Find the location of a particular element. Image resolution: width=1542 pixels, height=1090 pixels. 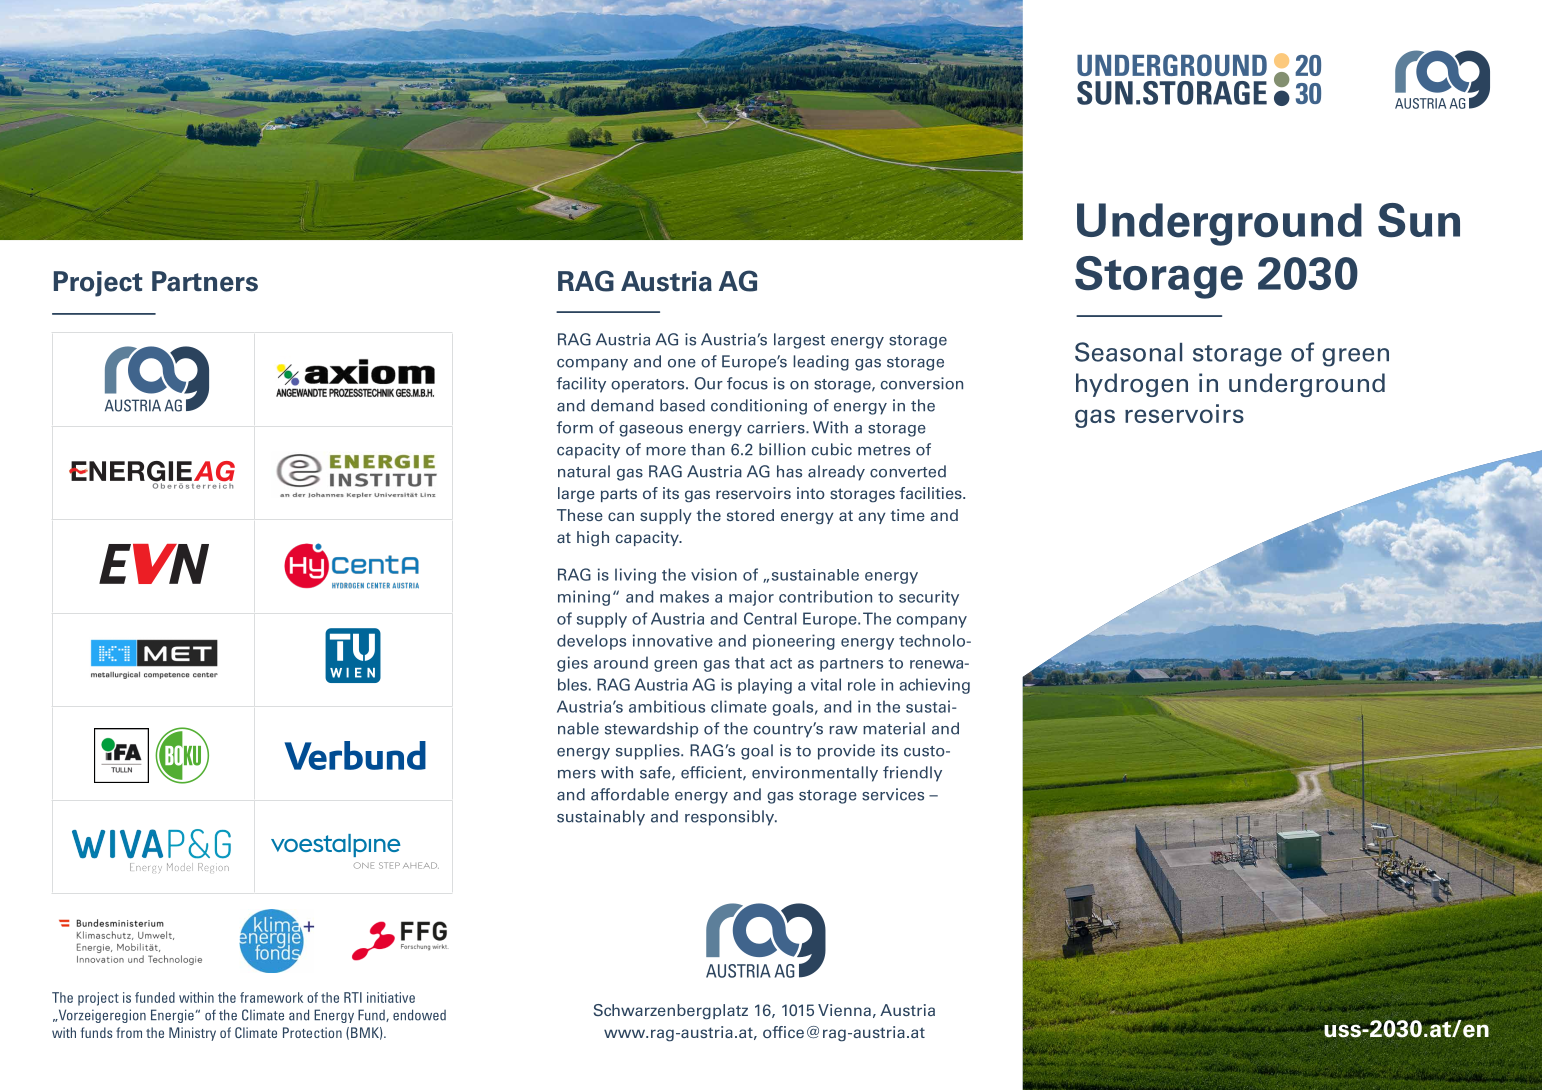

framework is located at coordinates (271, 997).
